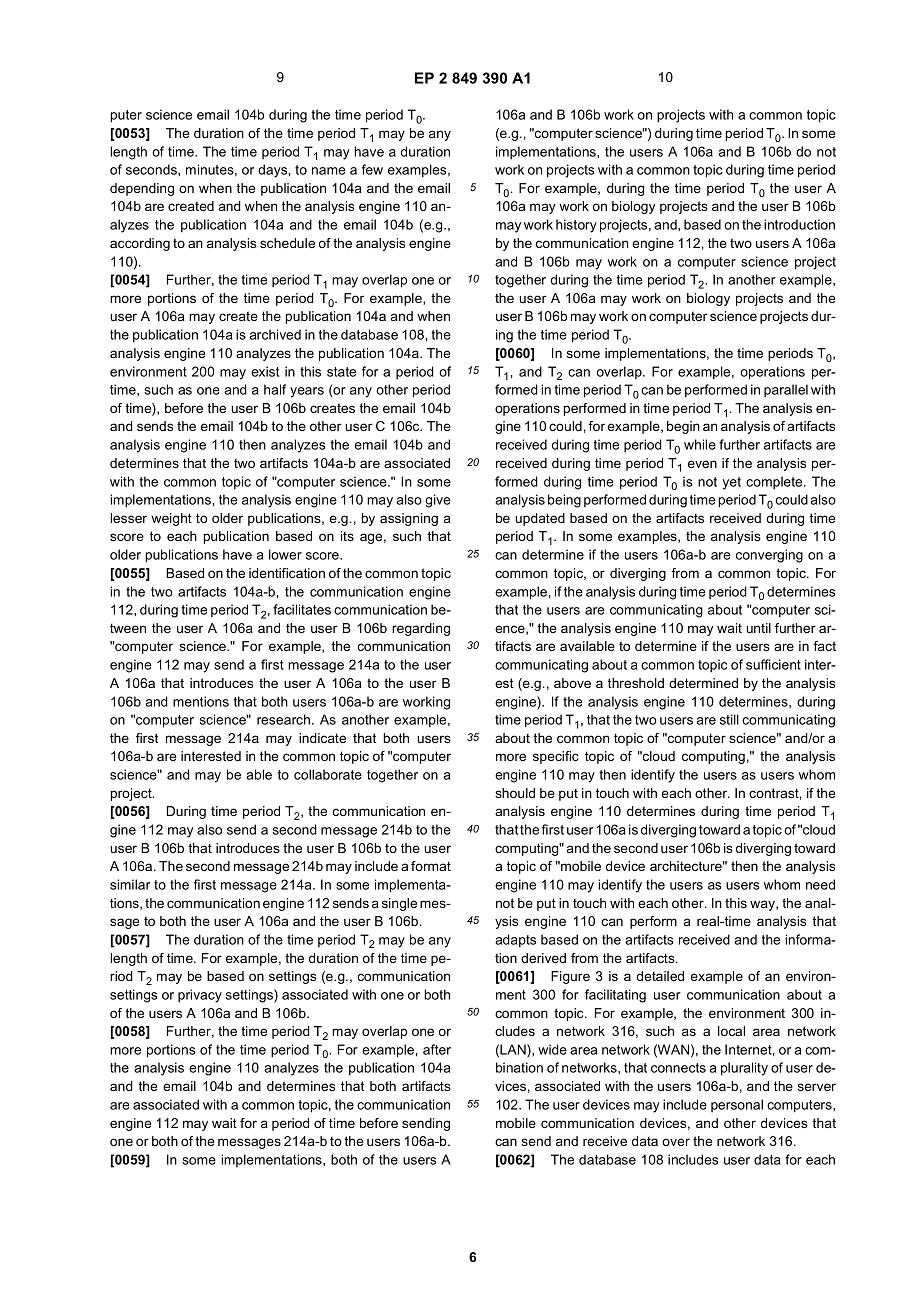 The image size is (924, 1308). What do you see at coordinates (732, 483) in the image?
I see `yet` at bounding box center [732, 483].
